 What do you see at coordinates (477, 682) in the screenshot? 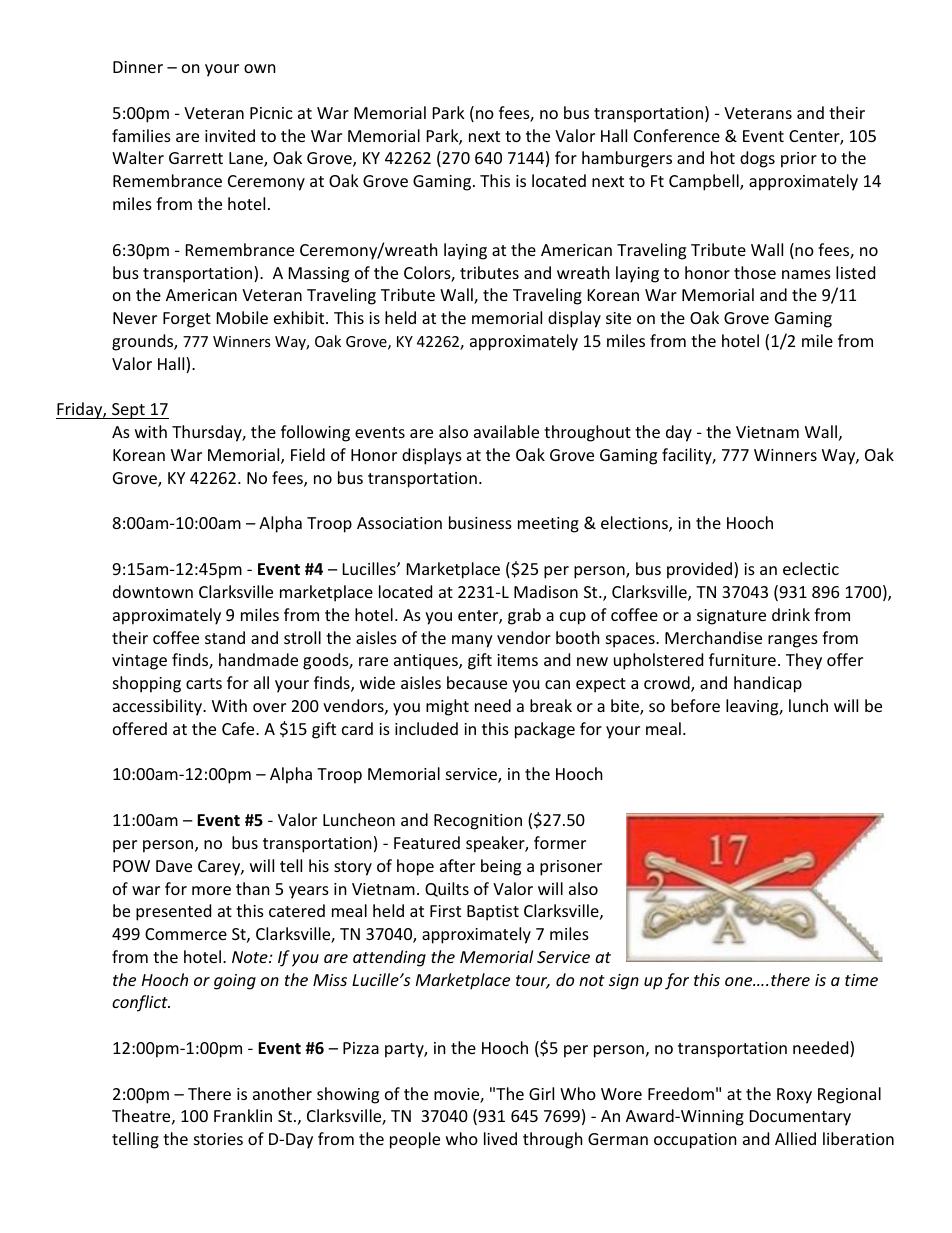
I see `because` at bounding box center [477, 682].
